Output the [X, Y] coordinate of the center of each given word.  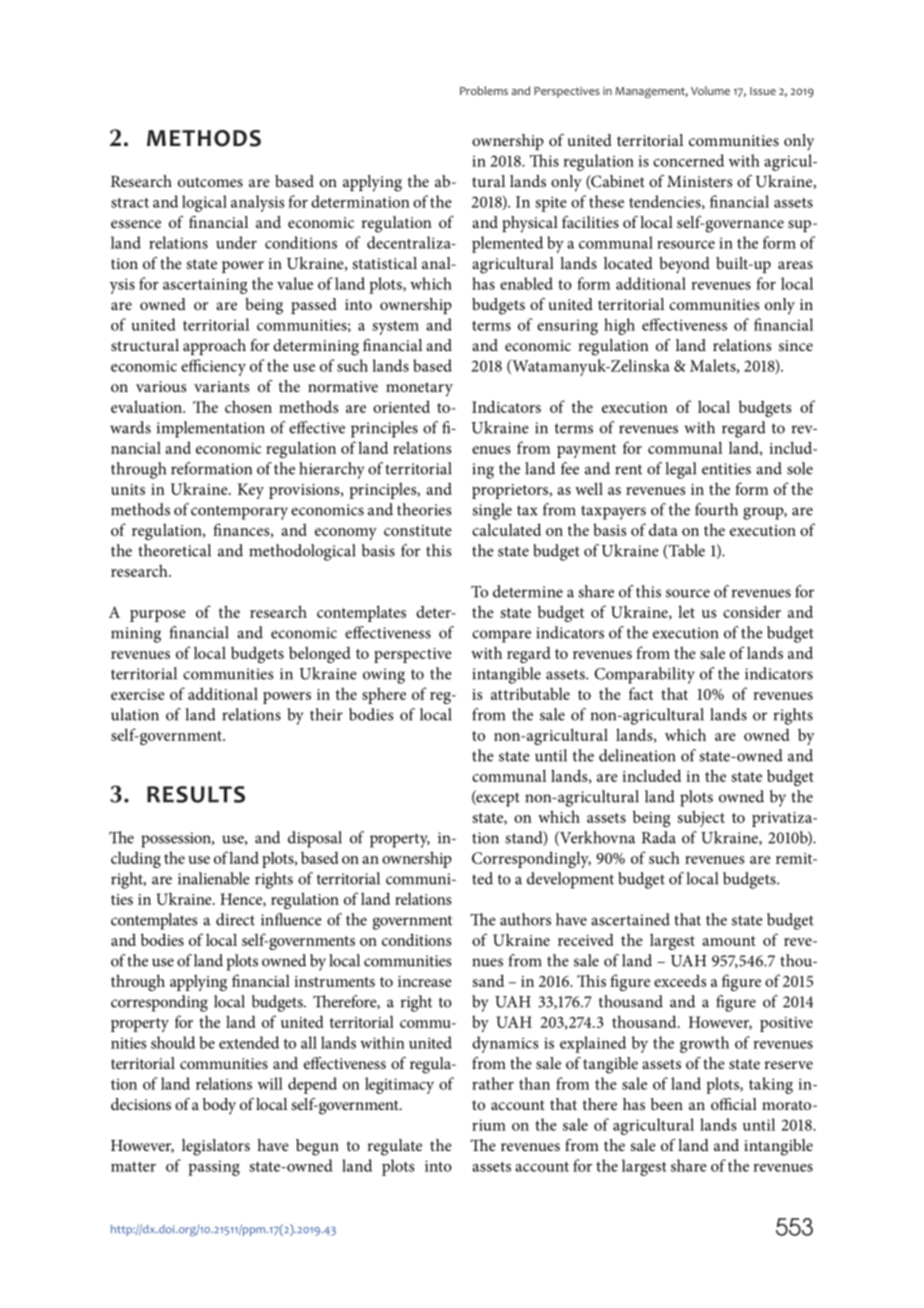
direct [235, 919]
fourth [716, 509]
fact [641, 693]
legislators [216, 1147]
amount [729, 941]
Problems [484, 90]
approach [214, 347]
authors [525, 919]
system [395, 328]
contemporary [239, 512]
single [492, 511]
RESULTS [196, 794]
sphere [384, 695]
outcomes [210, 182]
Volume [710, 90]
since [796, 345]
